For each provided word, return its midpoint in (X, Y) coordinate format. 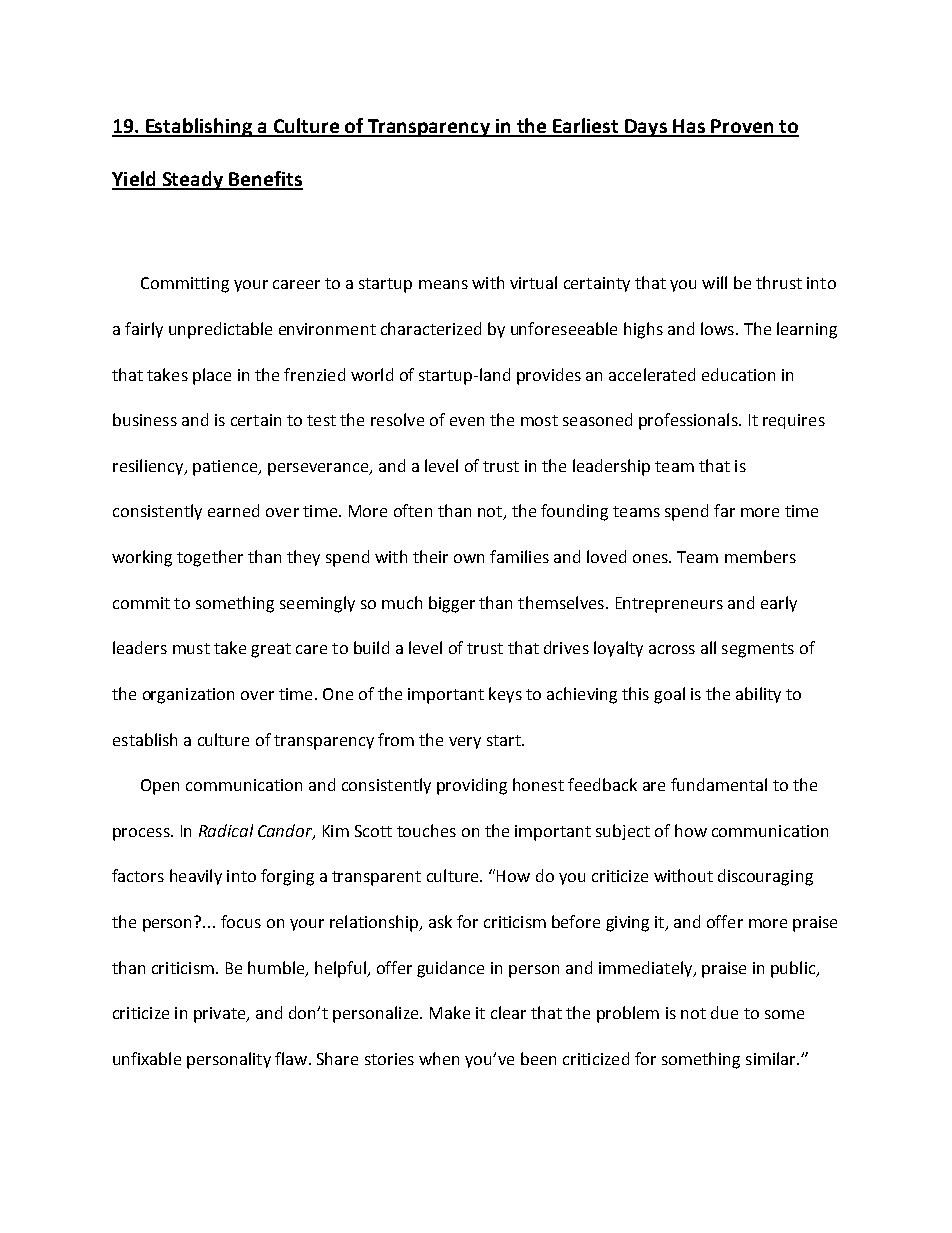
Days (646, 128)
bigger (452, 604)
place (212, 376)
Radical (226, 830)
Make (450, 1012)
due (724, 1012)
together (210, 558)
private (221, 1015)
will (714, 282)
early (779, 604)
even (467, 421)
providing (472, 786)
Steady (192, 180)
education (738, 374)
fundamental (719, 784)
